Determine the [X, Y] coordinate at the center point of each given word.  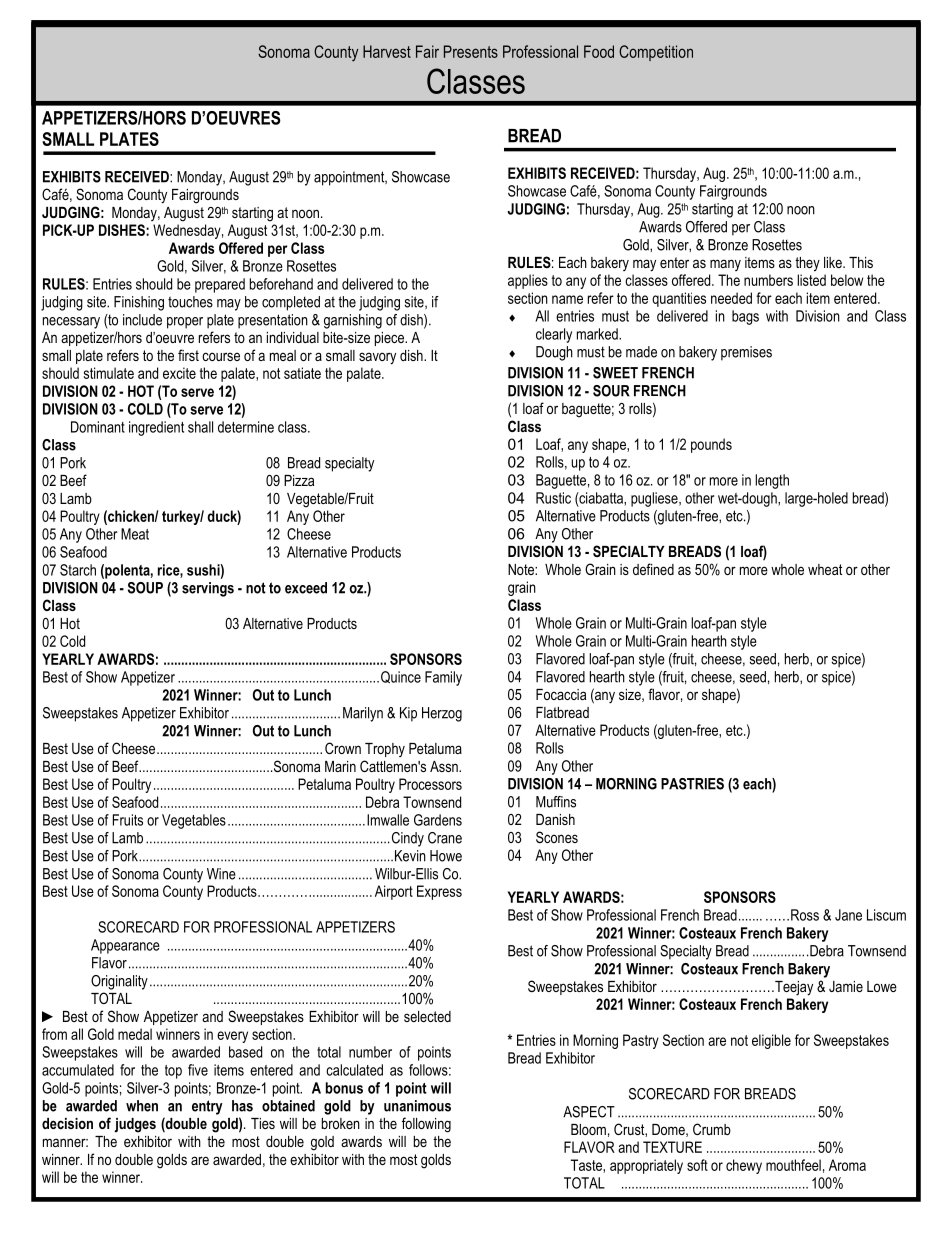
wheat [825, 569]
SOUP [145, 588]
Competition [656, 53]
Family [443, 678]
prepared [220, 285]
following [426, 1125]
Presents [471, 51]
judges [135, 1125]
